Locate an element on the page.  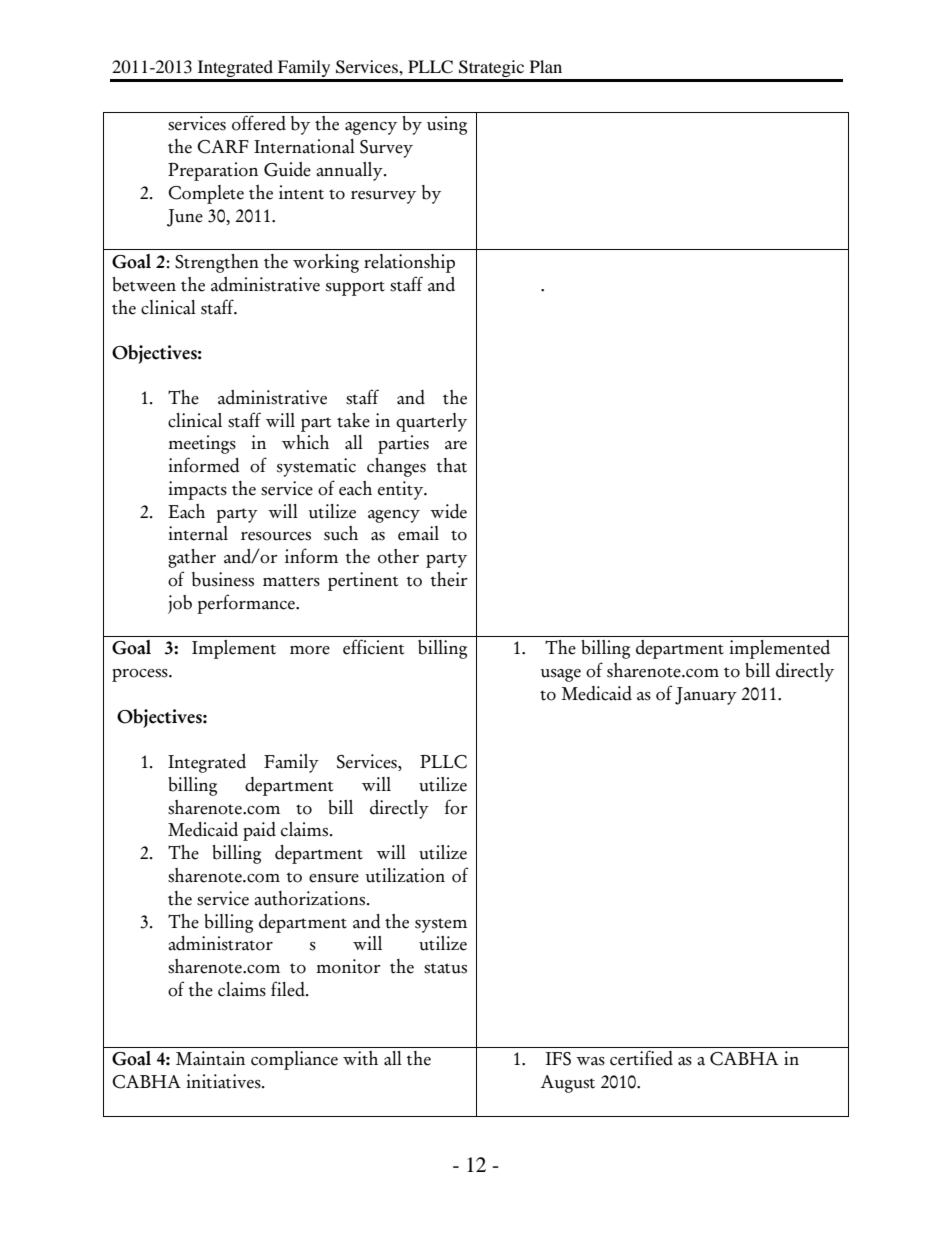
using is located at coordinates (447, 125).
